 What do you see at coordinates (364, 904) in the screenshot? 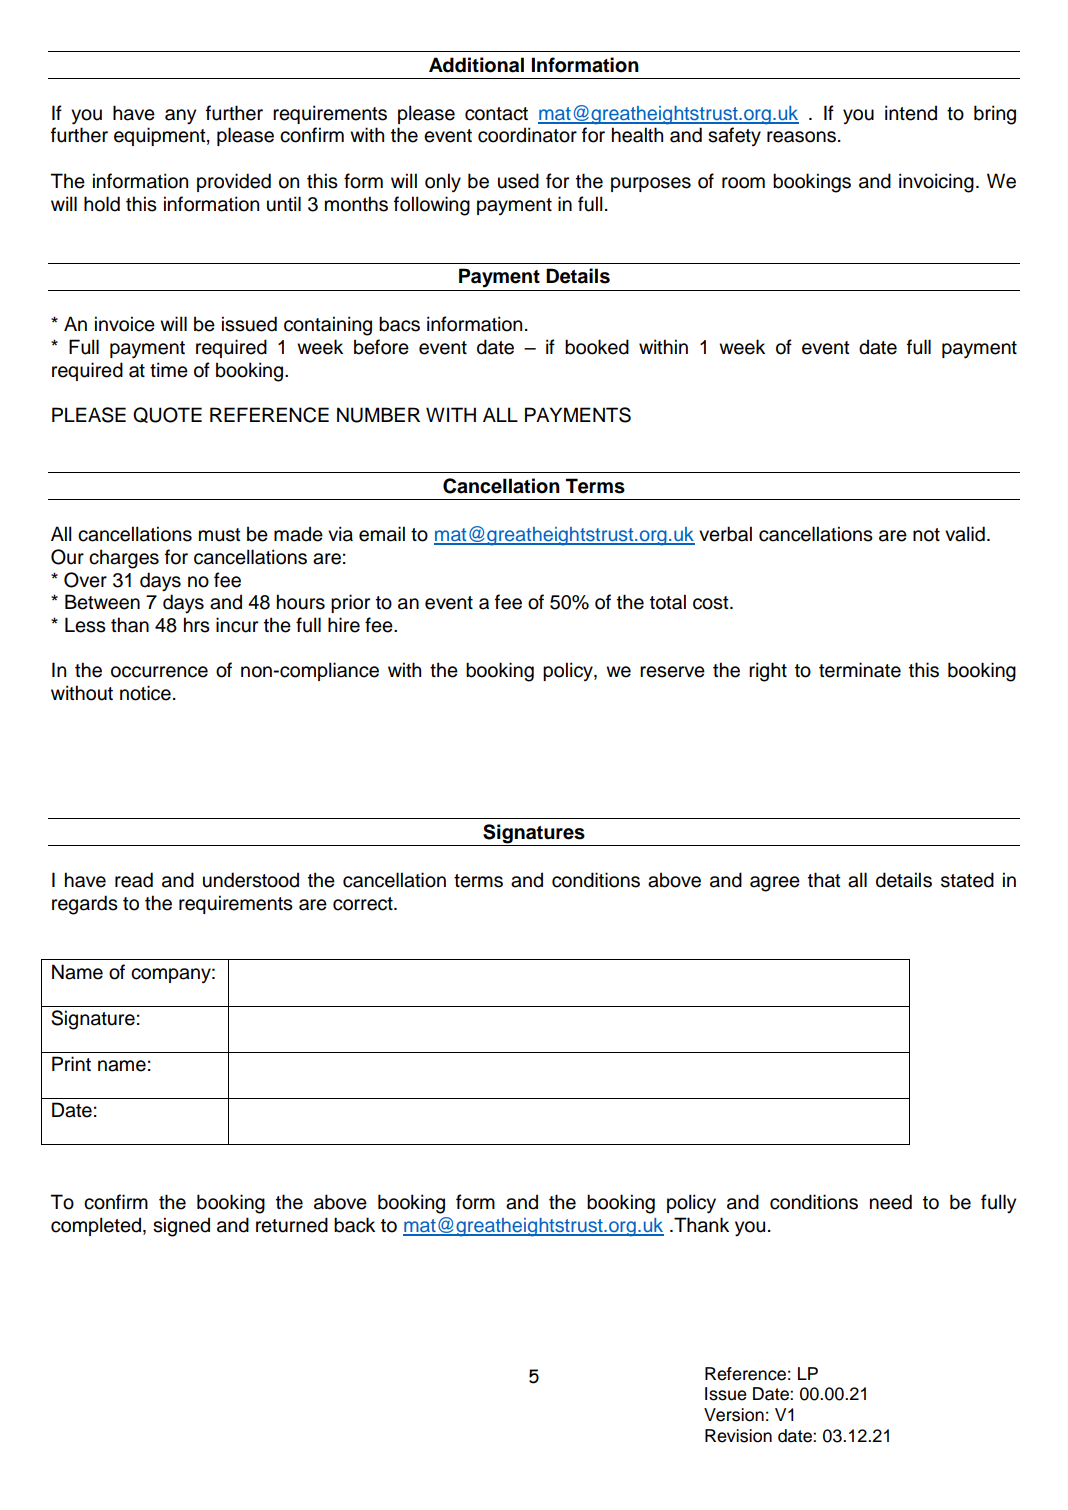
I see `correct` at bounding box center [364, 904].
